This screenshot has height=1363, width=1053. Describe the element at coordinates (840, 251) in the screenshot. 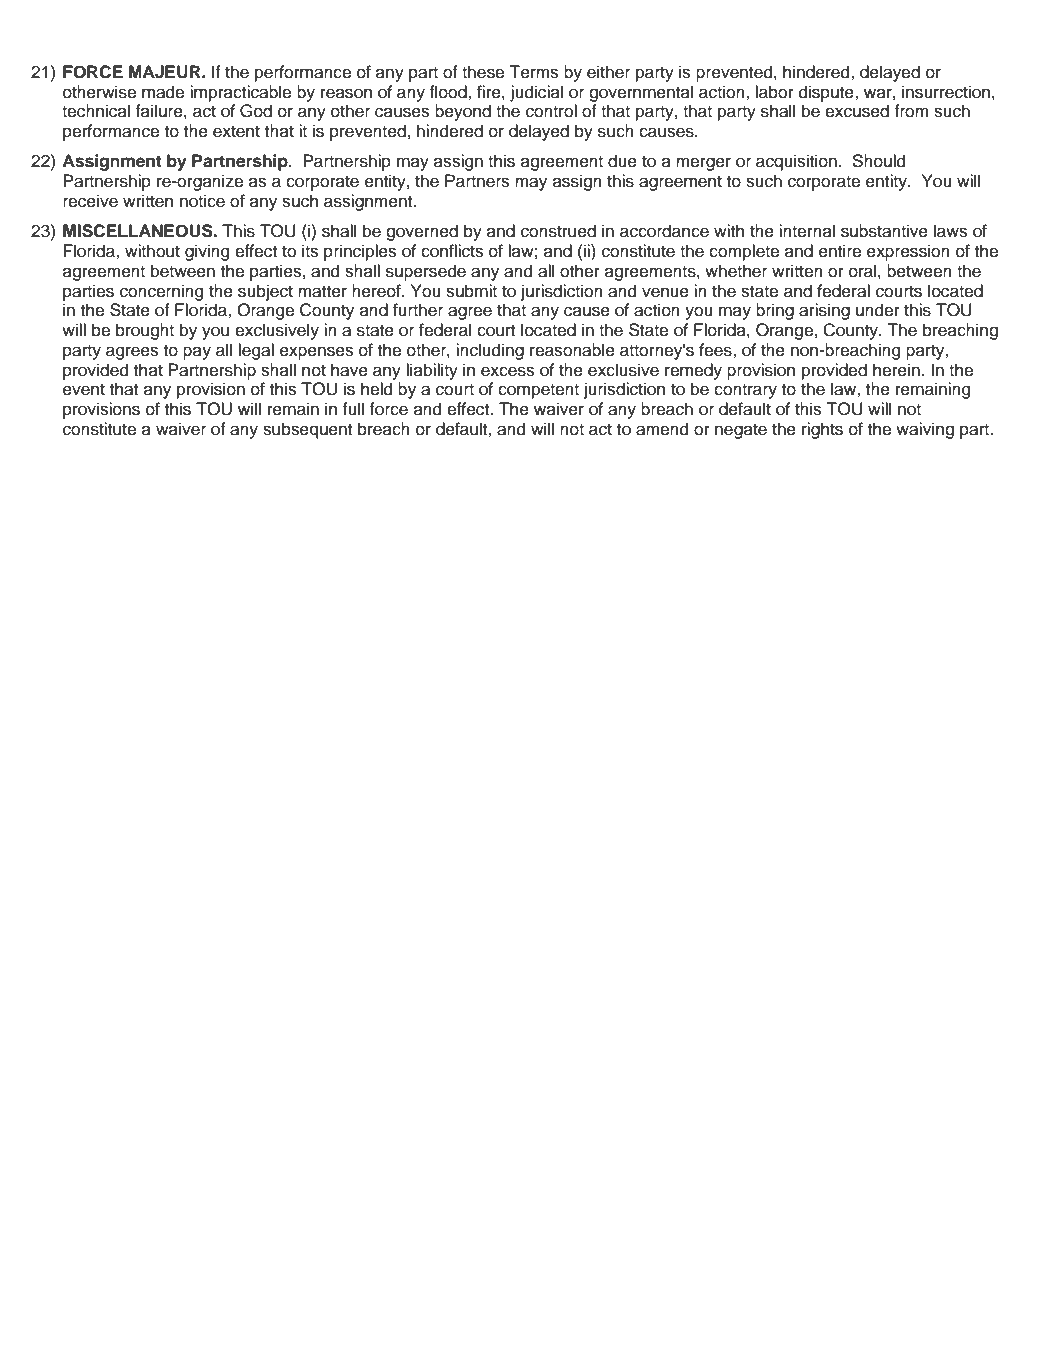

I see `entire` at that location.
